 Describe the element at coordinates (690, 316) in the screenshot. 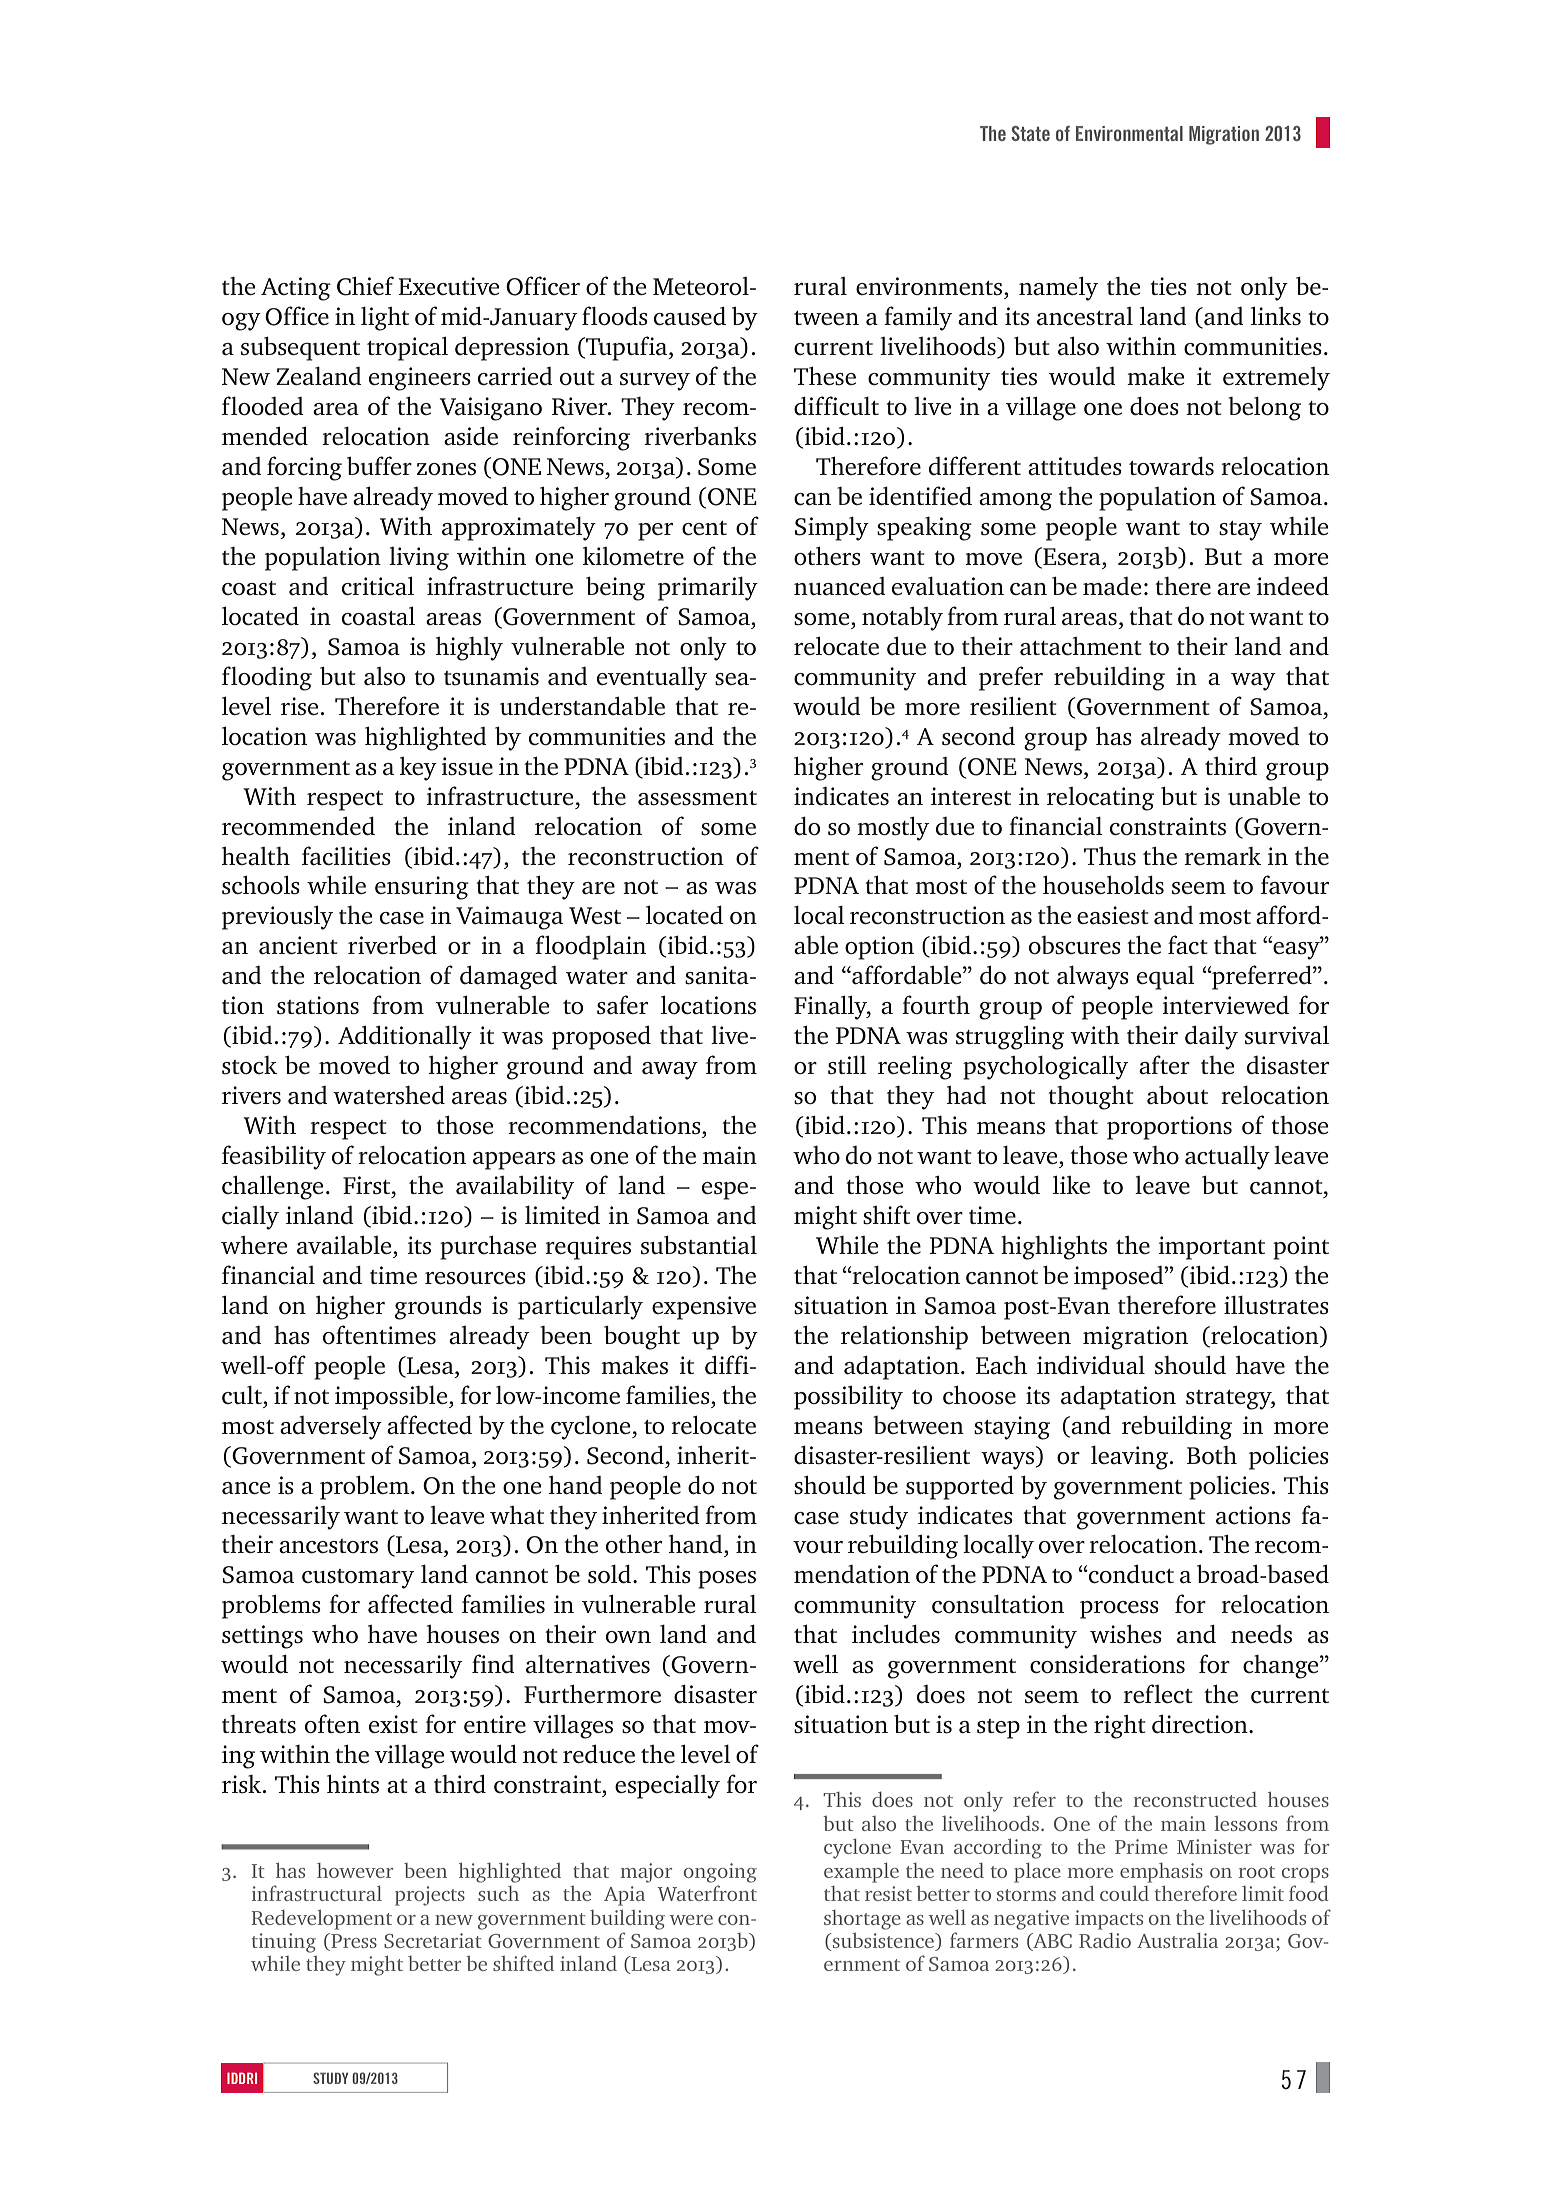

I see `caused` at that location.
